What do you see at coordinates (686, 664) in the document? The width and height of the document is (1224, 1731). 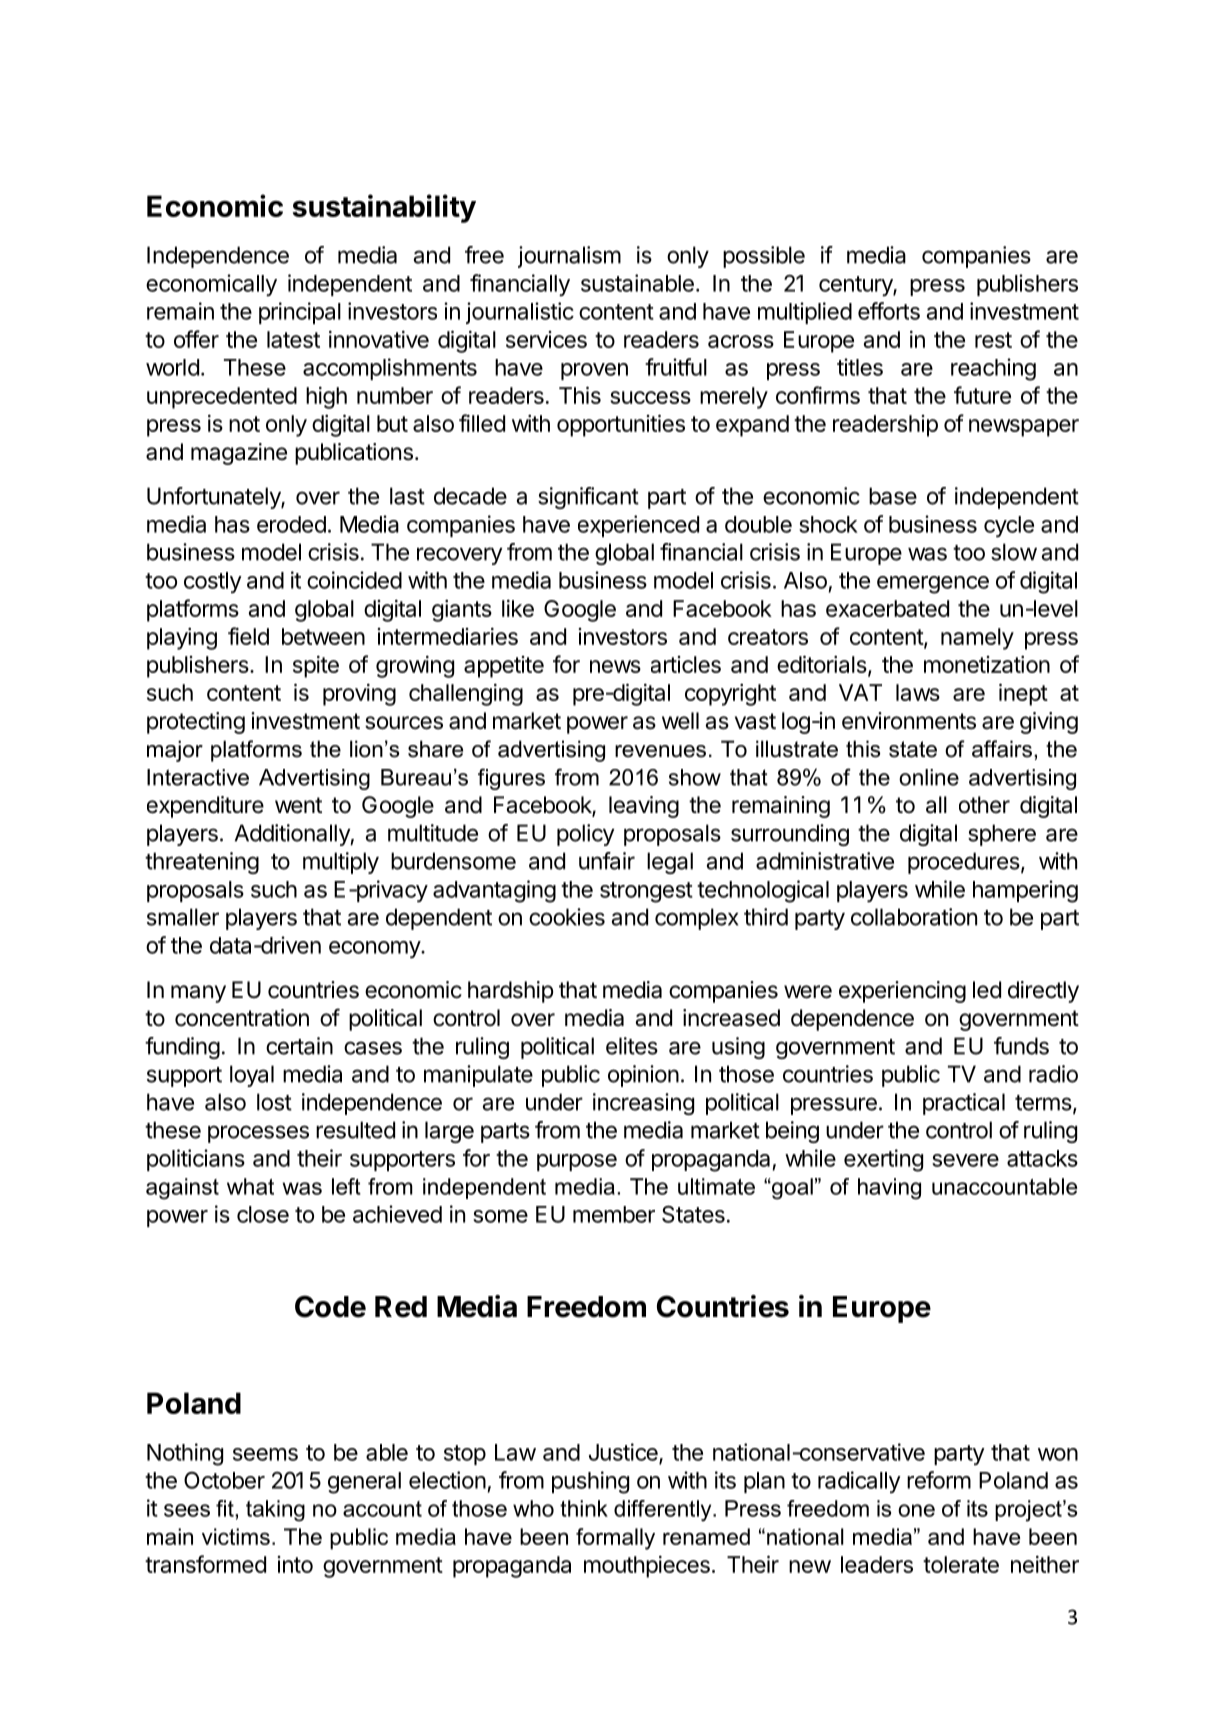 I see `articles` at bounding box center [686, 664].
